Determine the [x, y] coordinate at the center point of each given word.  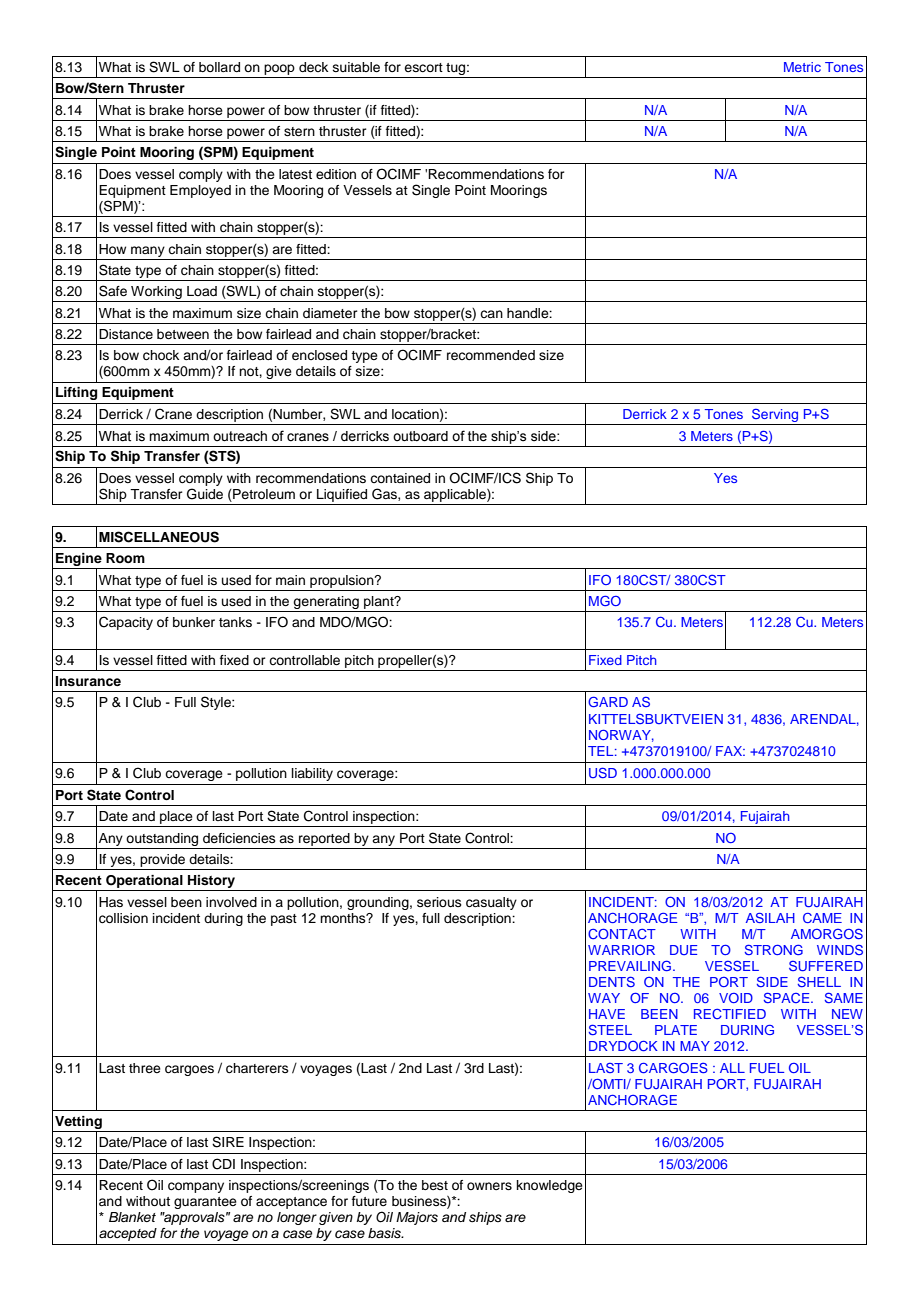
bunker [194, 622]
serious [439, 902]
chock [161, 355]
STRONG [774, 949]
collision [123, 918]
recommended [491, 355]
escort [423, 67]
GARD [608, 701]
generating [326, 604]
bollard [219, 67]
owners [489, 1186]
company [196, 1187]
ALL [732, 1068]
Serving [775, 417]
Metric [802, 67]
